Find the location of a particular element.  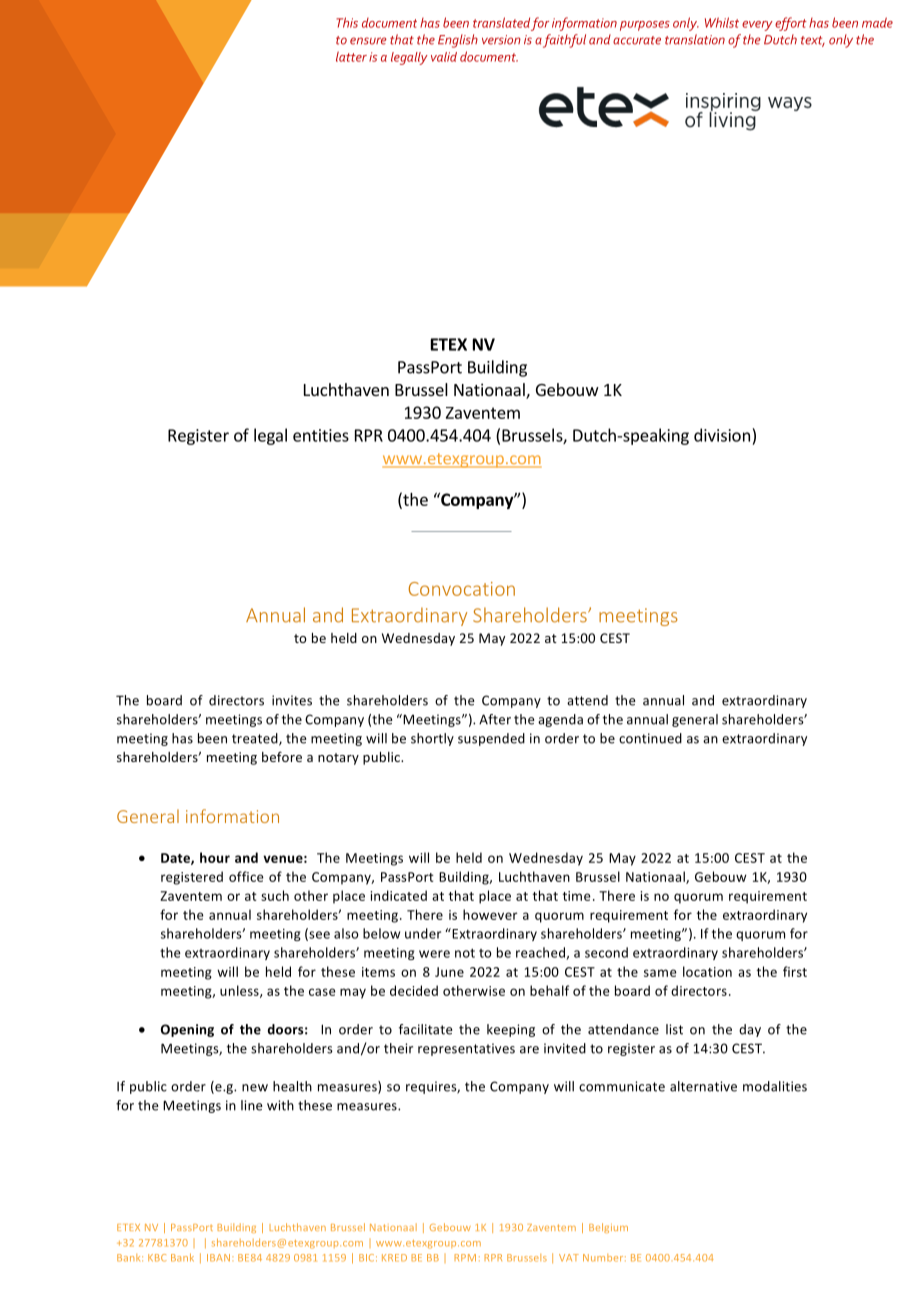

version is located at coordinates (501, 40).
